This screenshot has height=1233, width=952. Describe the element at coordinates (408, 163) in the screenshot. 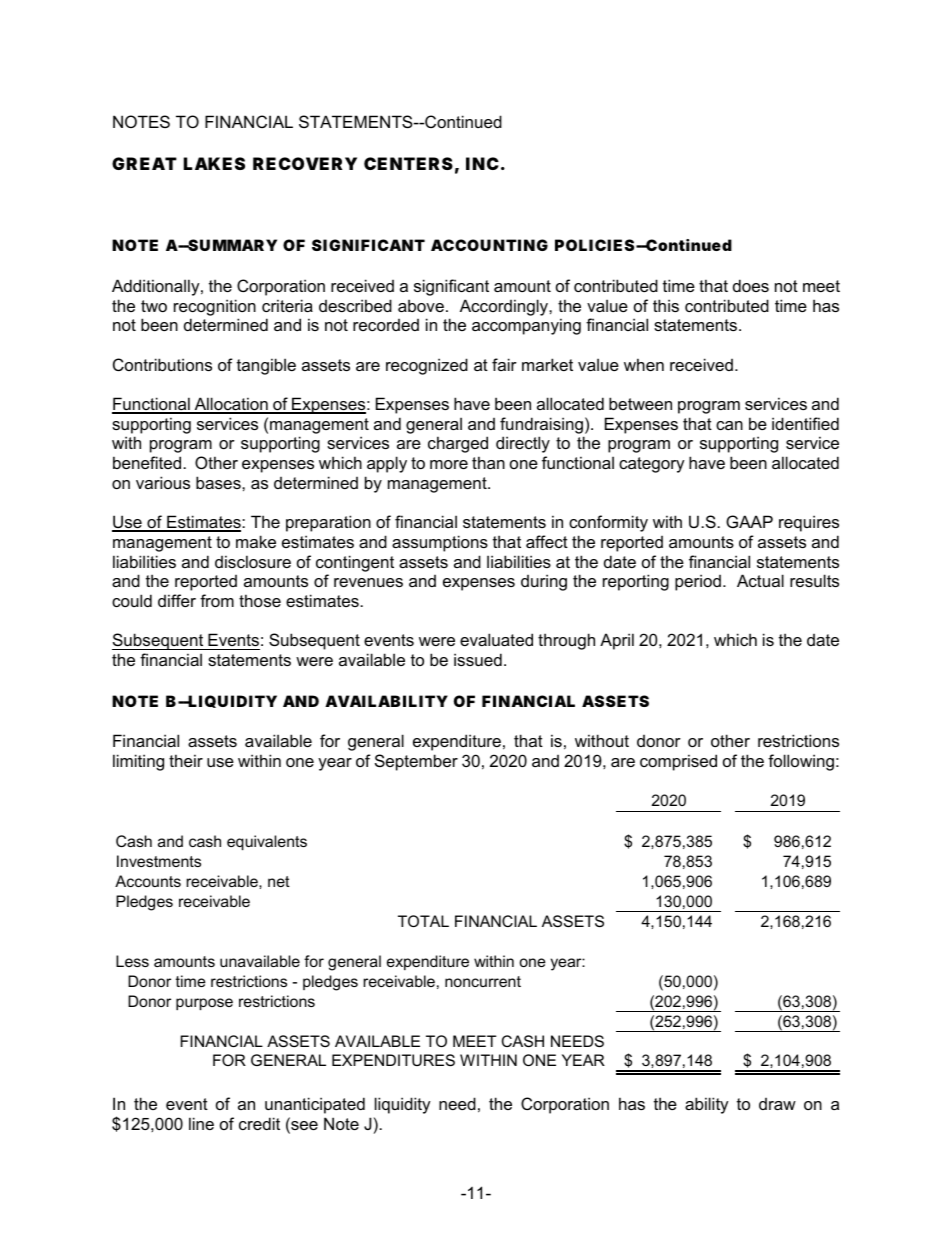

I see `CENTERS` at that location.
